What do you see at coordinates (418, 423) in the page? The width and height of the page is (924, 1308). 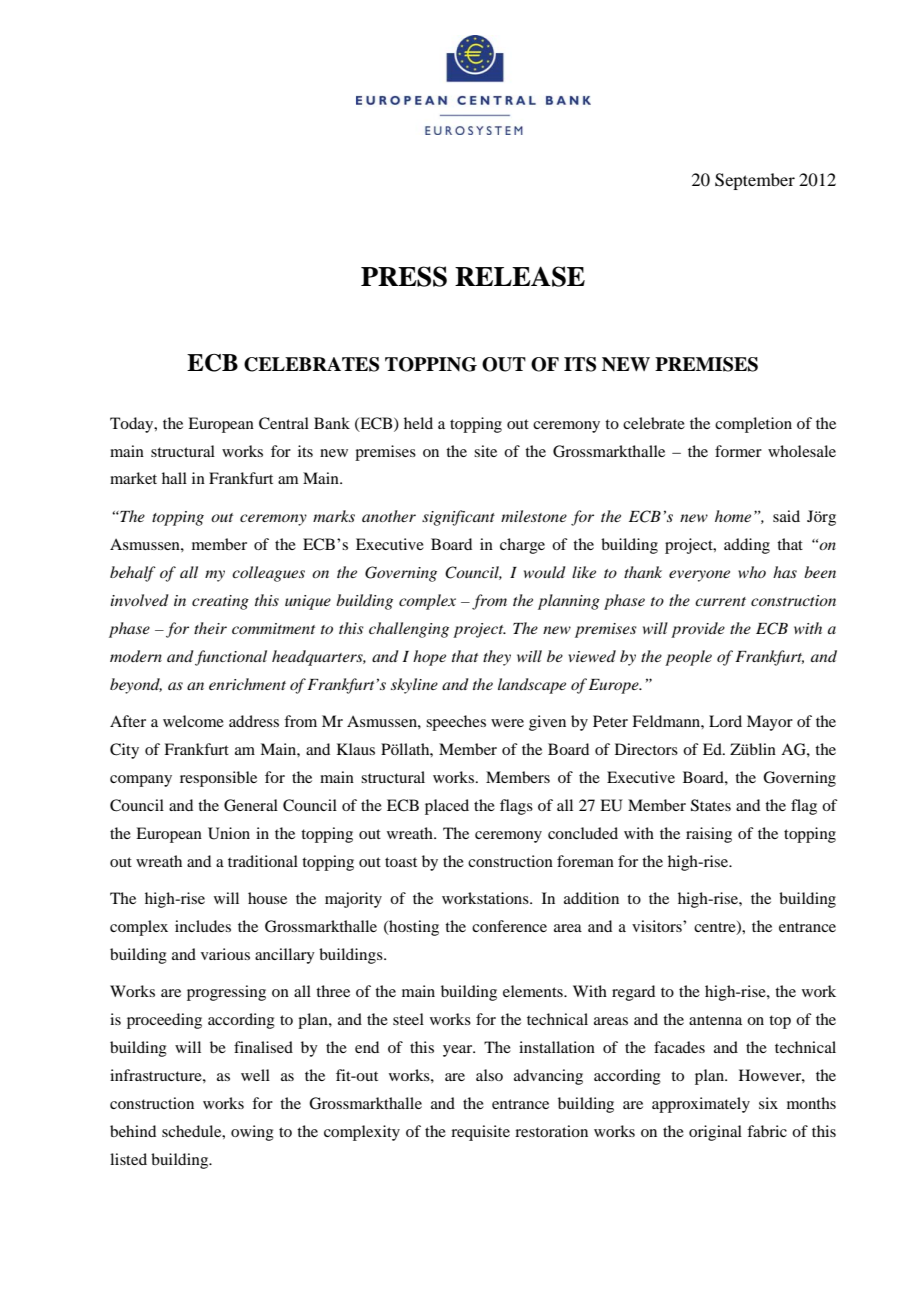 I see `held` at bounding box center [418, 423].
